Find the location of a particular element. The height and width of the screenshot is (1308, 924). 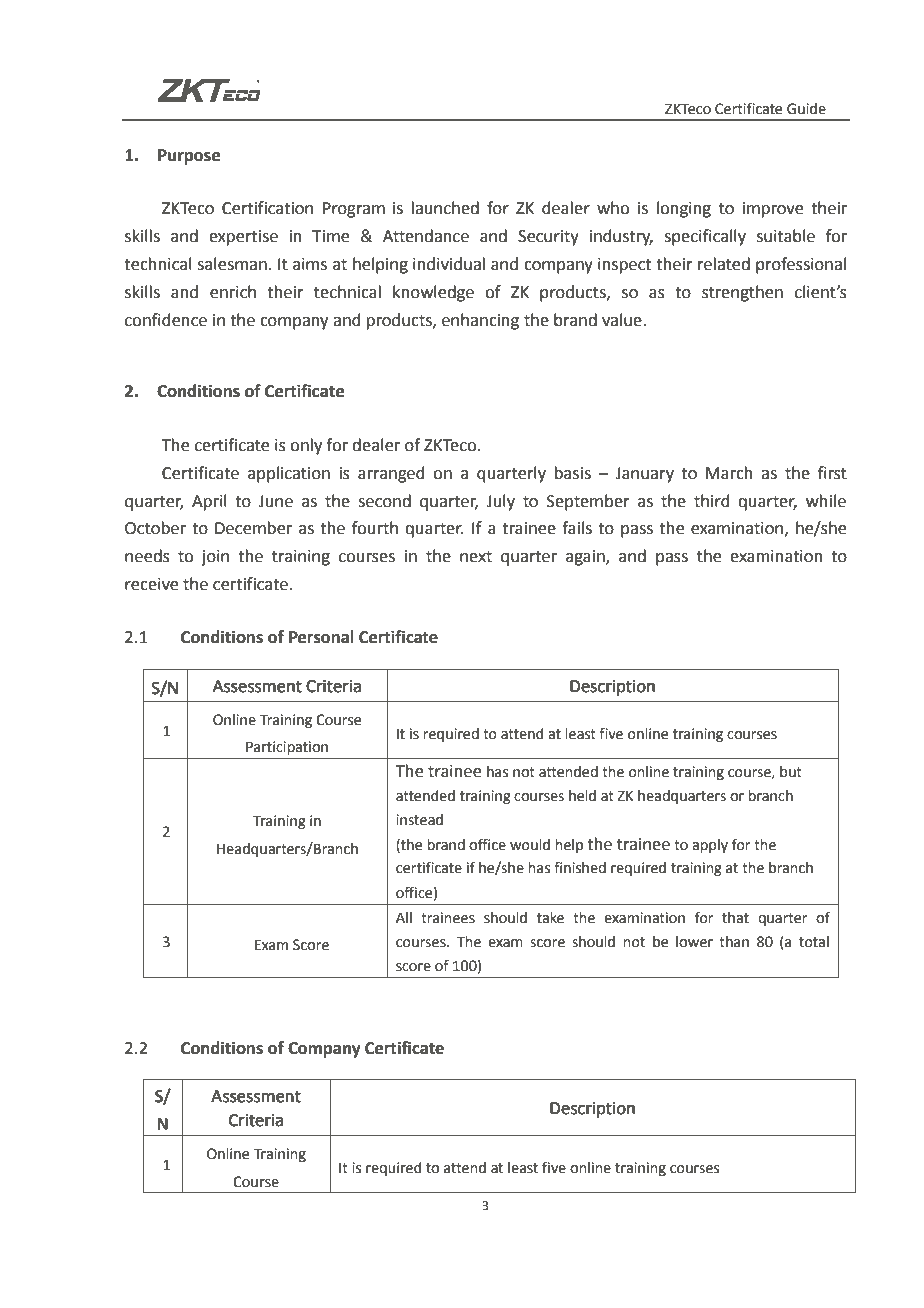

take is located at coordinates (550, 918).
